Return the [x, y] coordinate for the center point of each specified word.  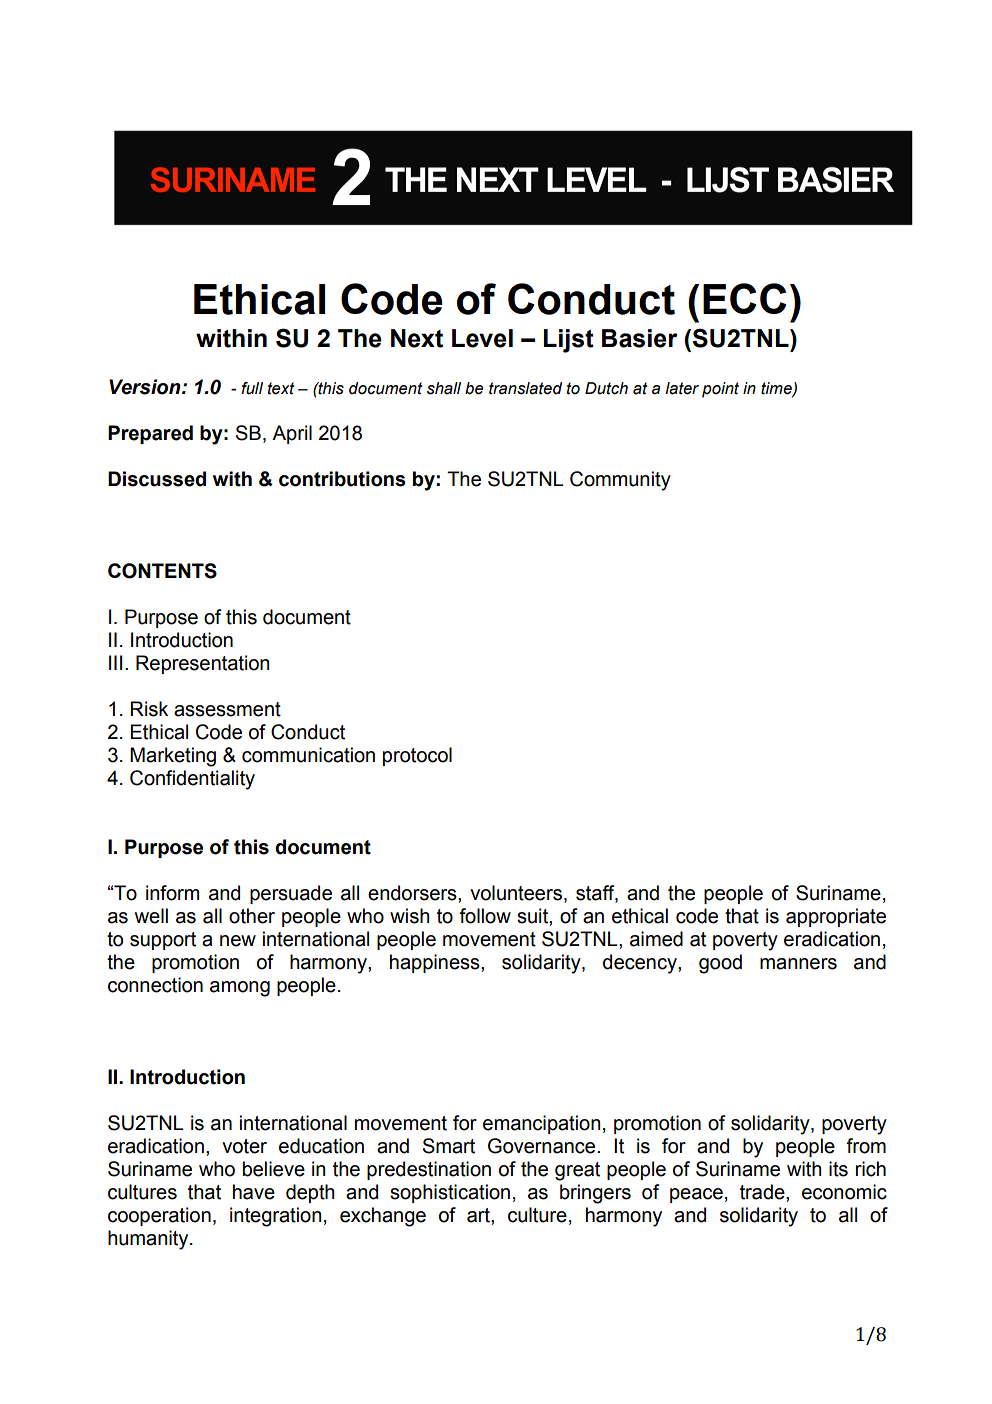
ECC [745, 298]
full [252, 388]
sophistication [450, 1193]
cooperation [159, 1216]
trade [763, 1192]
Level [482, 338]
